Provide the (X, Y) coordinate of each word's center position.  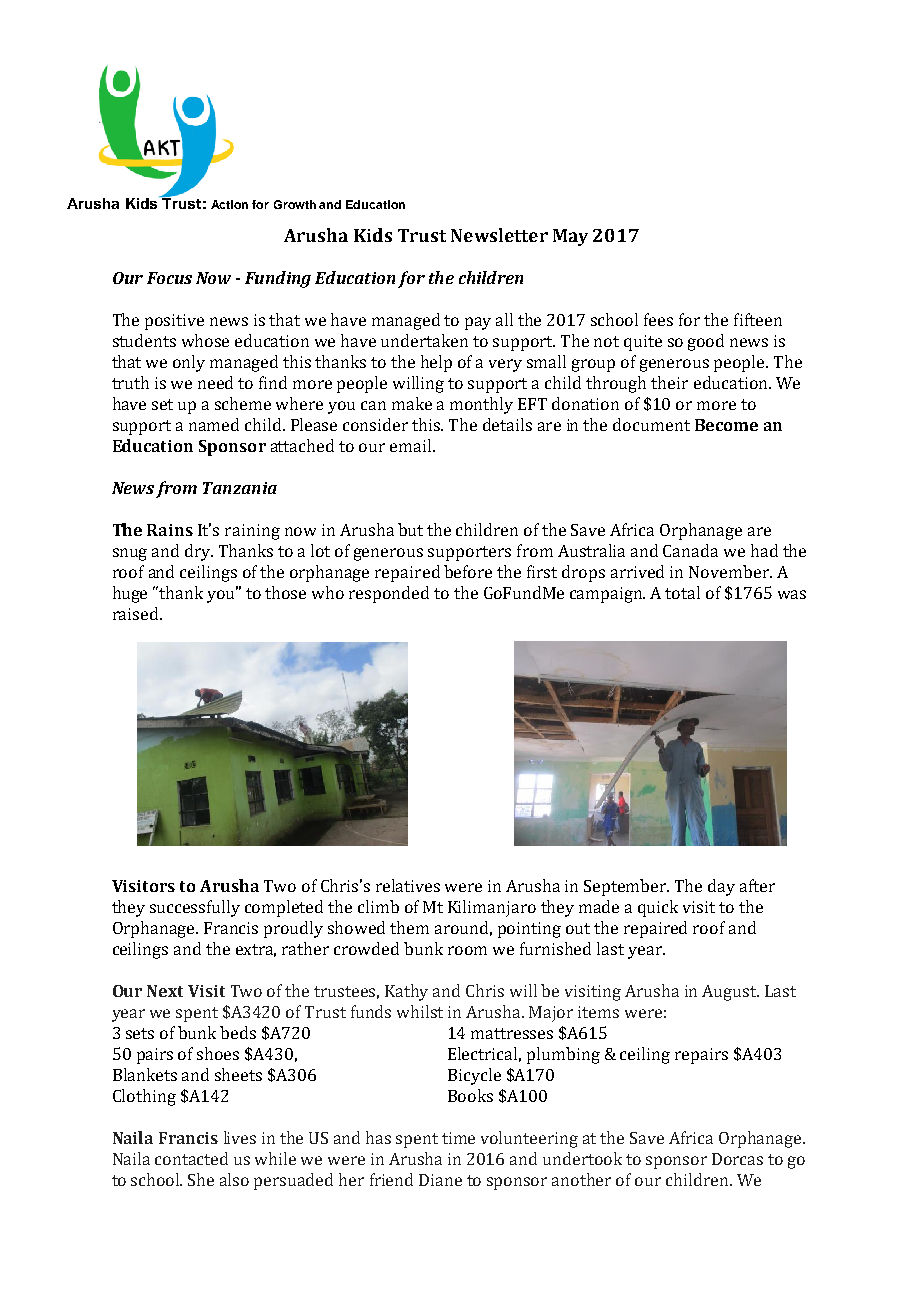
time (458, 1138)
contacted (191, 1158)
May (570, 237)
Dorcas (737, 1159)
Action (229, 204)
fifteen (758, 319)
